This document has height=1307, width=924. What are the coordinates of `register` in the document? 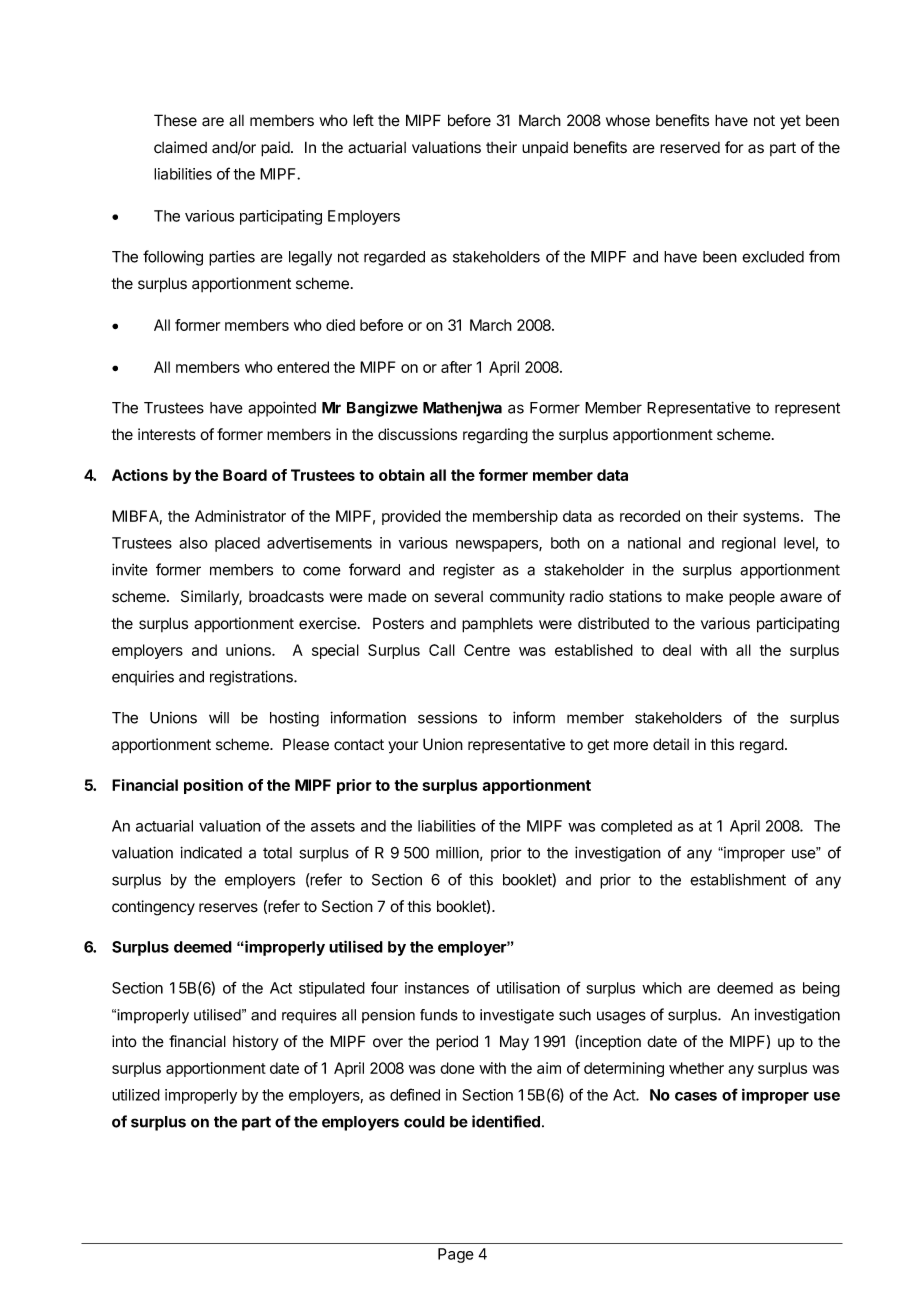 It's located at (469, 571).
